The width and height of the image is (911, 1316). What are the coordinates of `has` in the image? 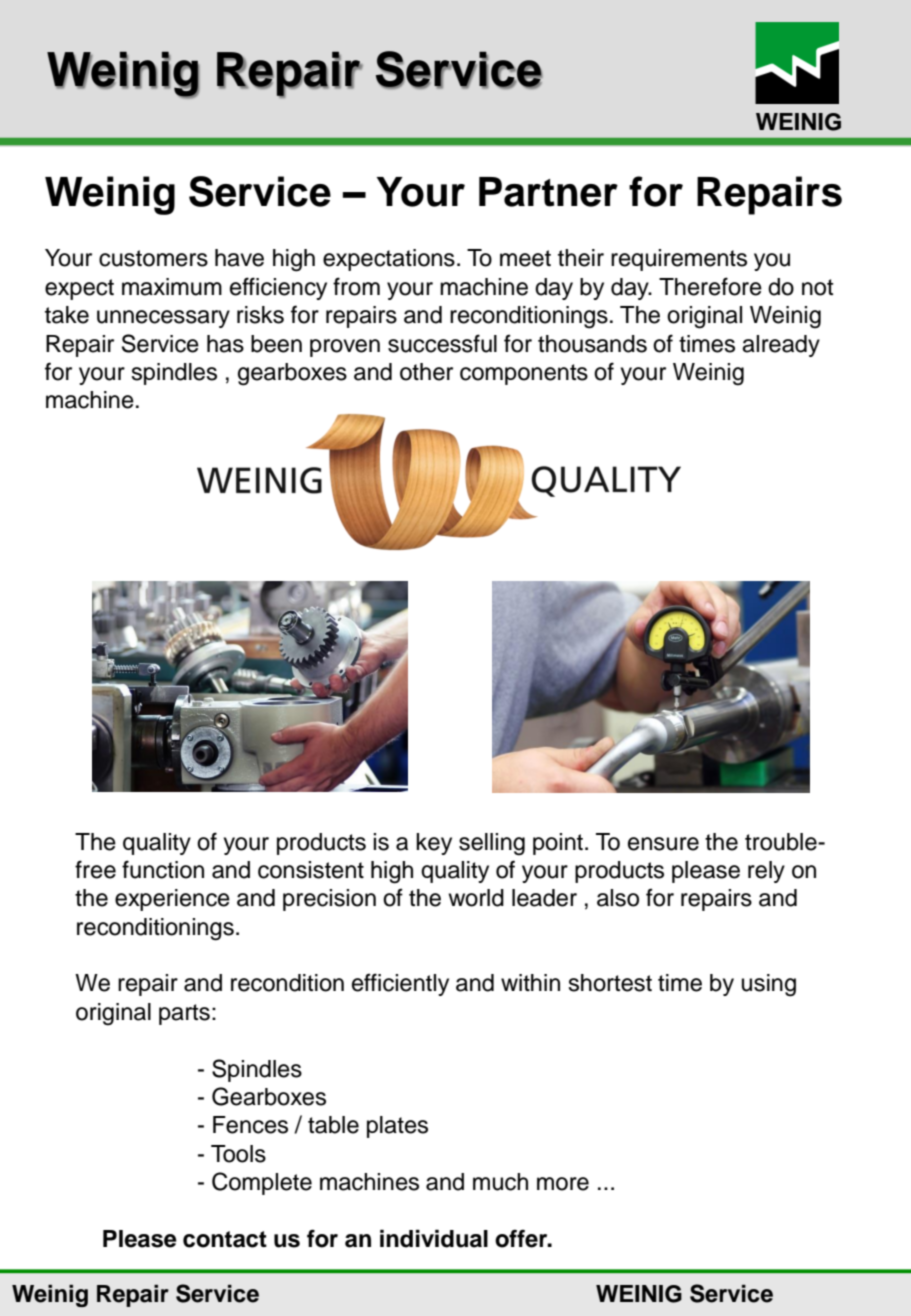 It's located at (225, 344).
